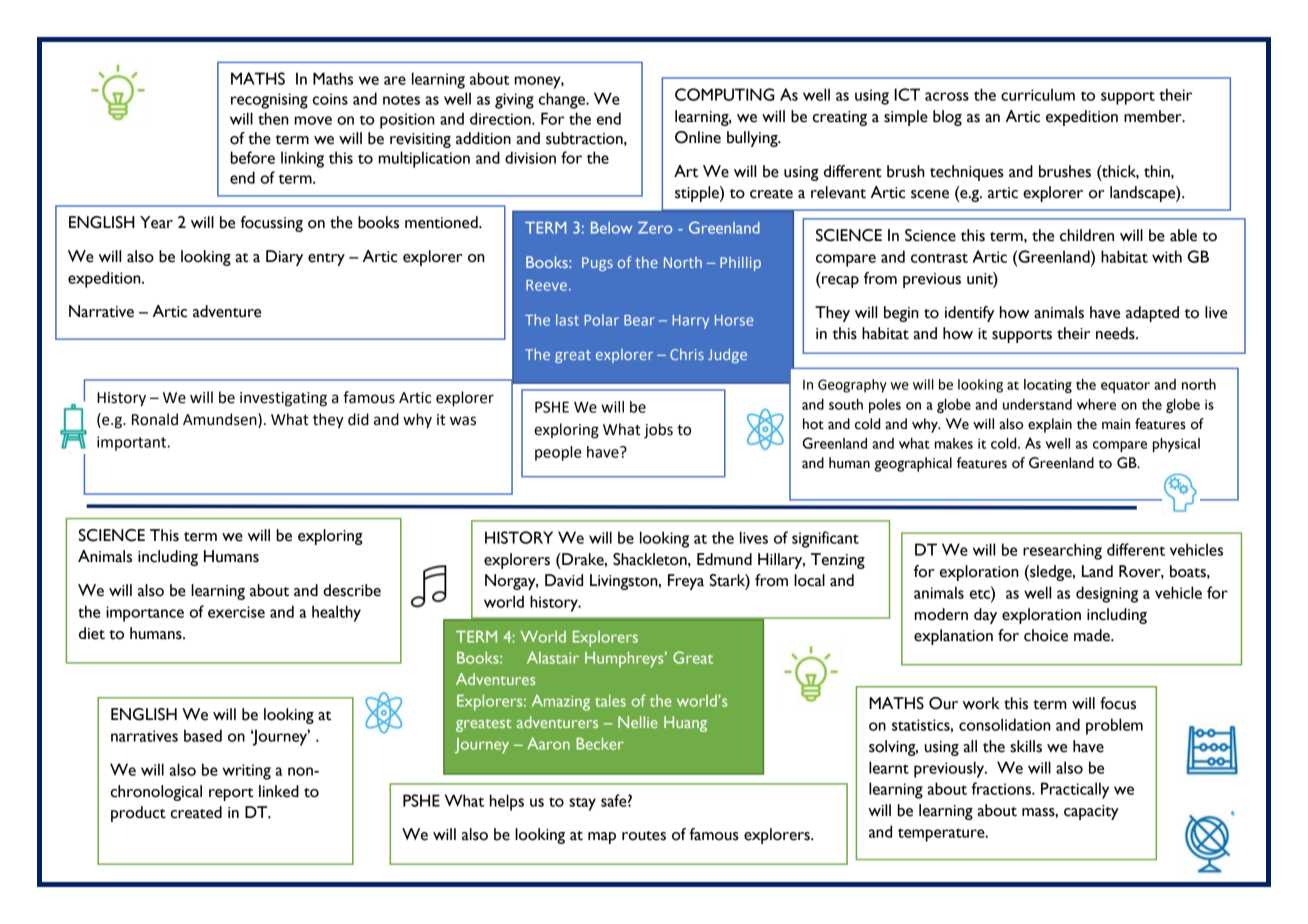 This document has width=1308, height=924. I want to click on then, so click(273, 118).
